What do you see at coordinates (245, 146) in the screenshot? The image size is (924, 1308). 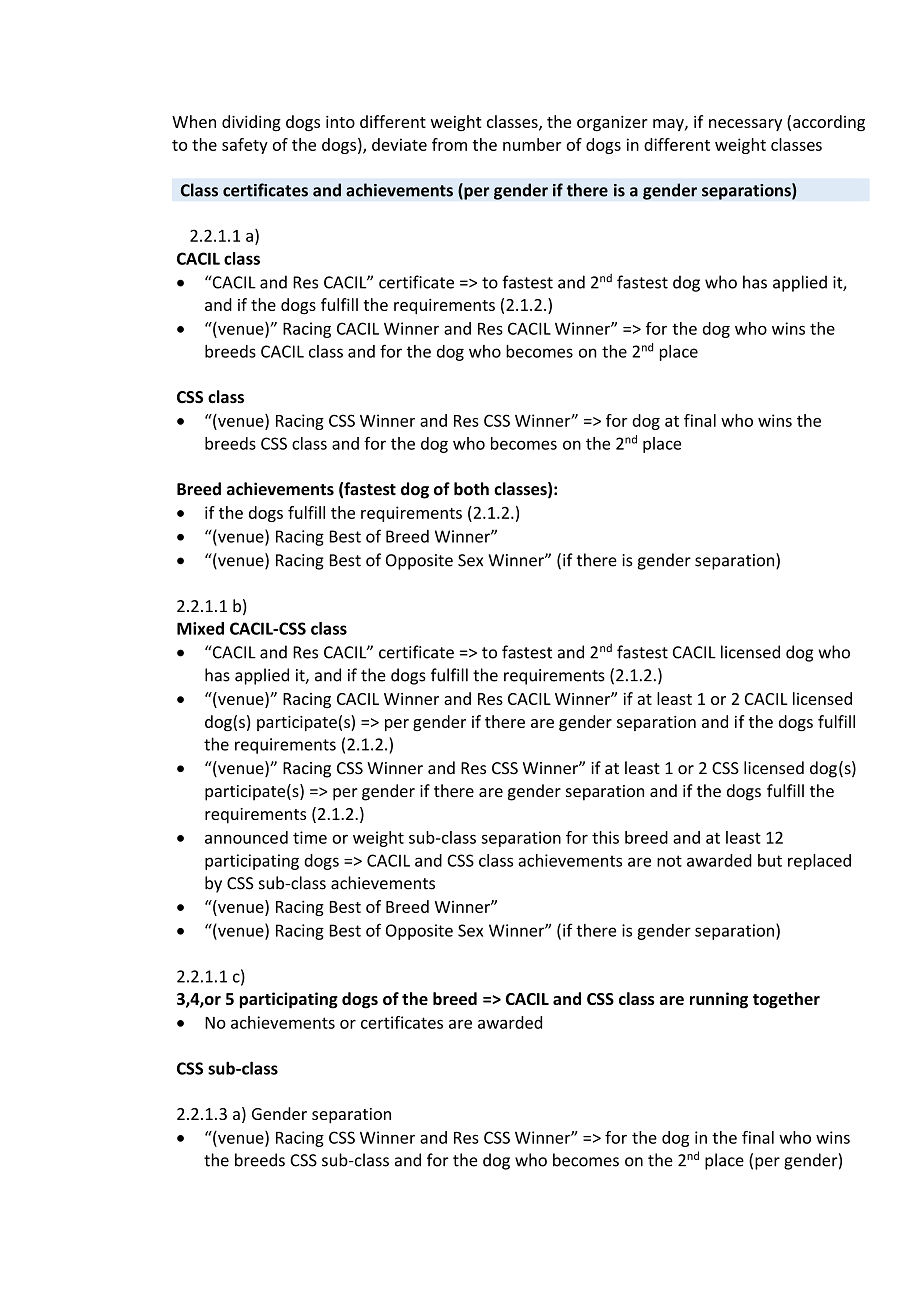 I see `safety` at bounding box center [245, 146].
